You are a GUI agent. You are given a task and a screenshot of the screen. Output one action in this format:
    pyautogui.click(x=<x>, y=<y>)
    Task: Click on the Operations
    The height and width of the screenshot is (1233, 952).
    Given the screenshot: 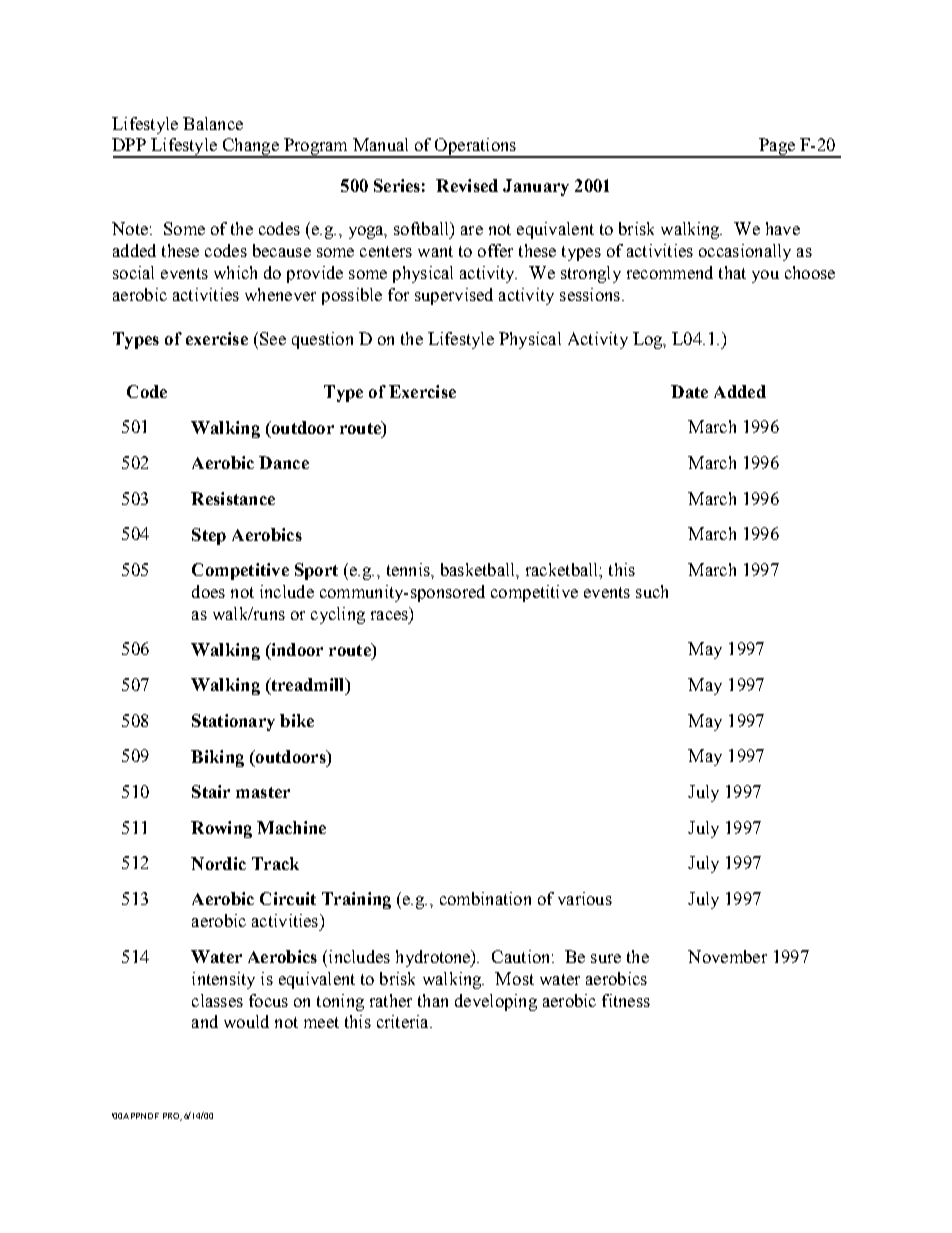 What is the action you would take?
    pyautogui.click(x=475, y=148)
